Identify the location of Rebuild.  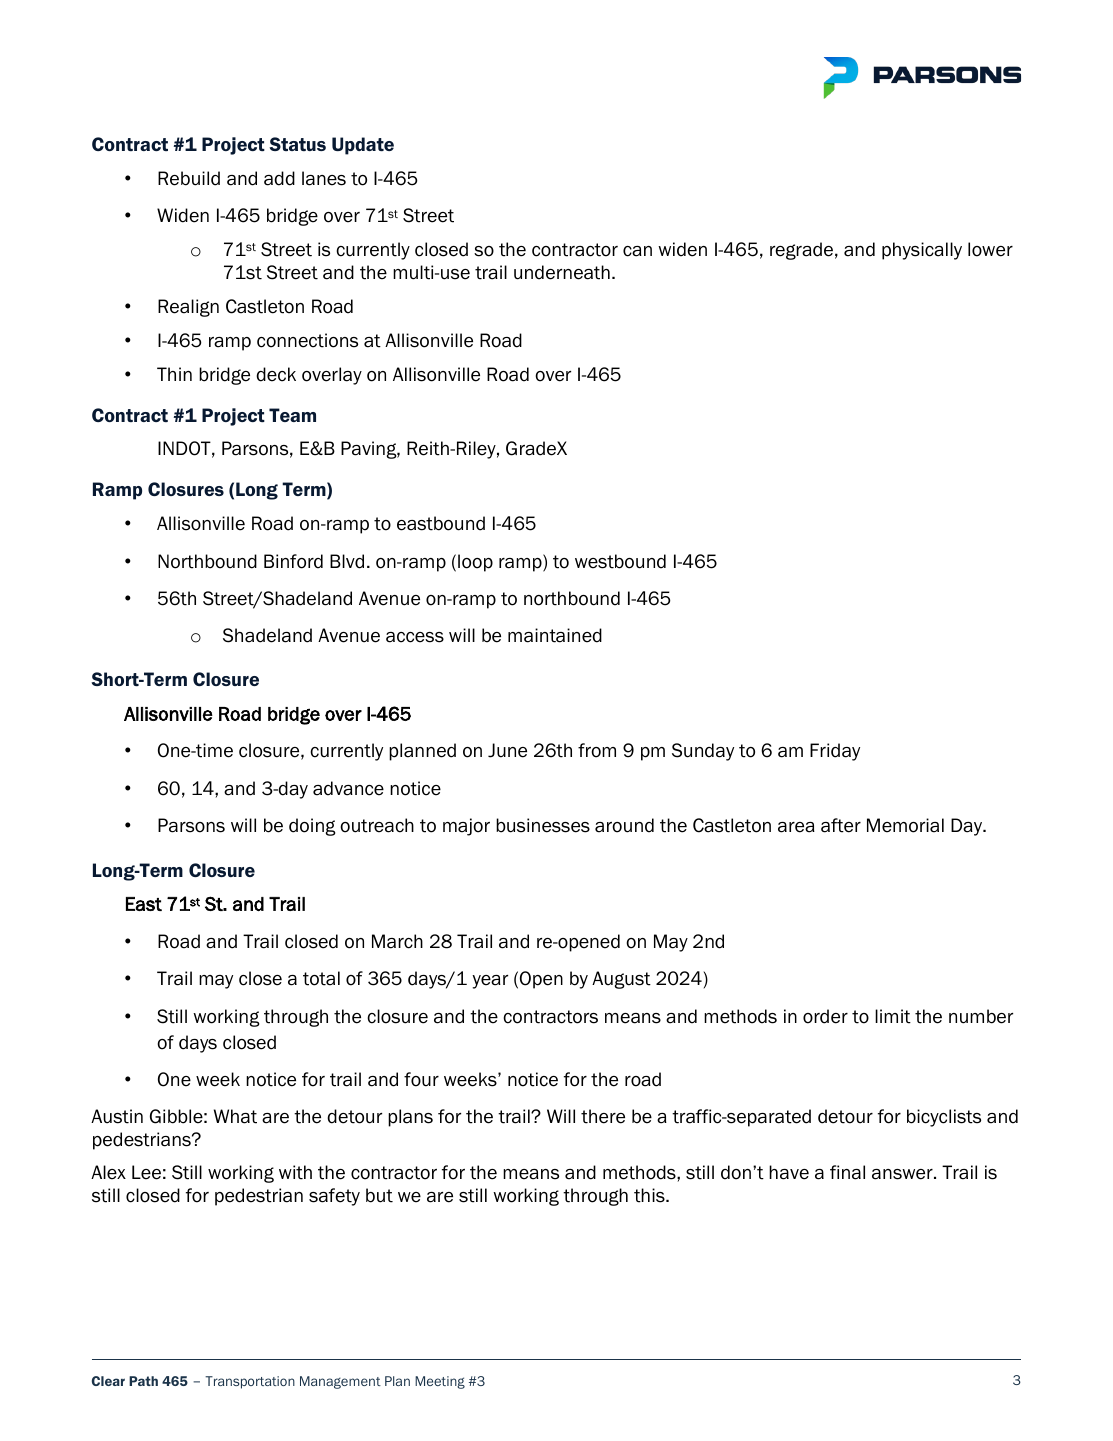
(189, 178).
